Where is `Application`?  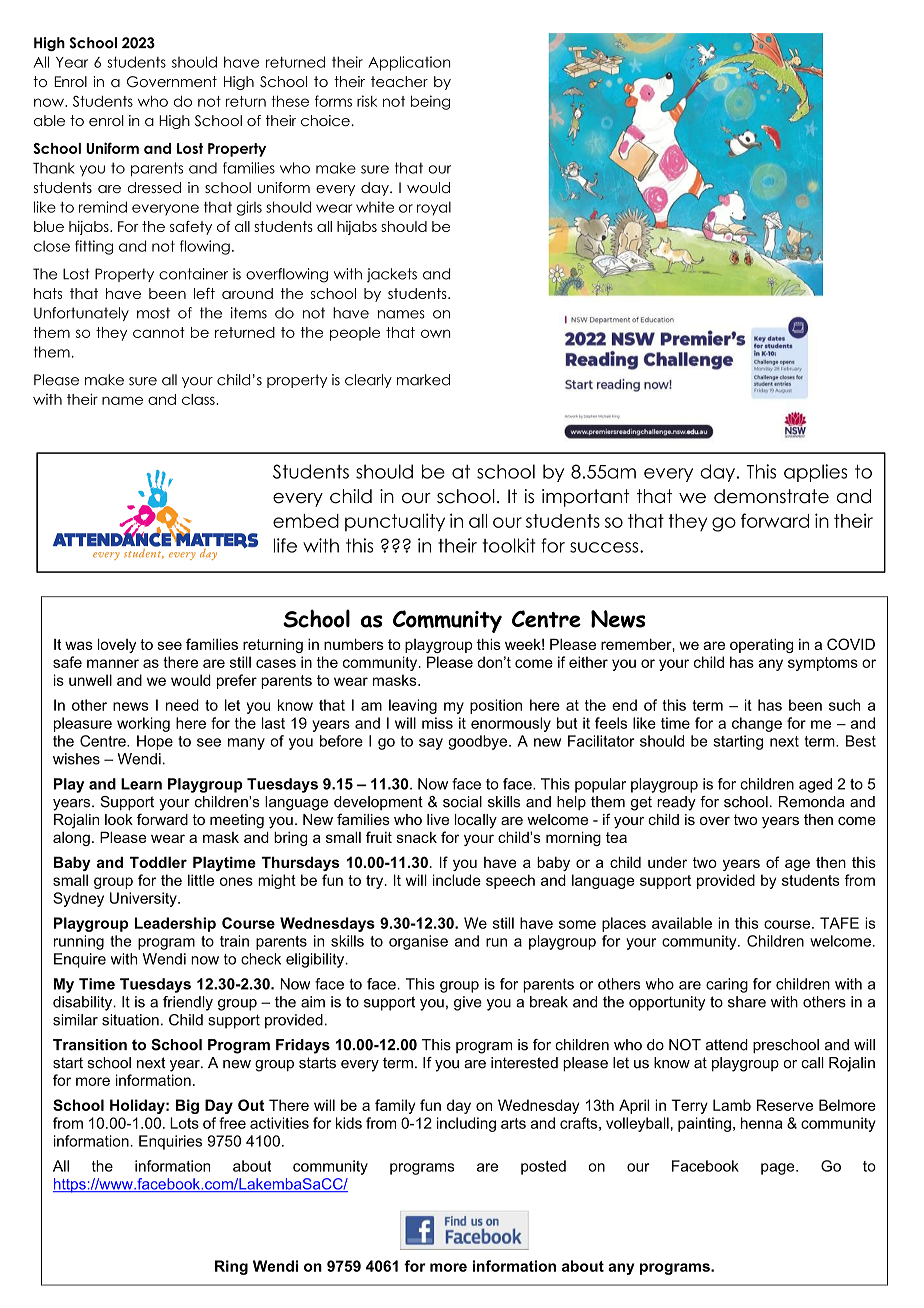 Application is located at coordinates (409, 63).
